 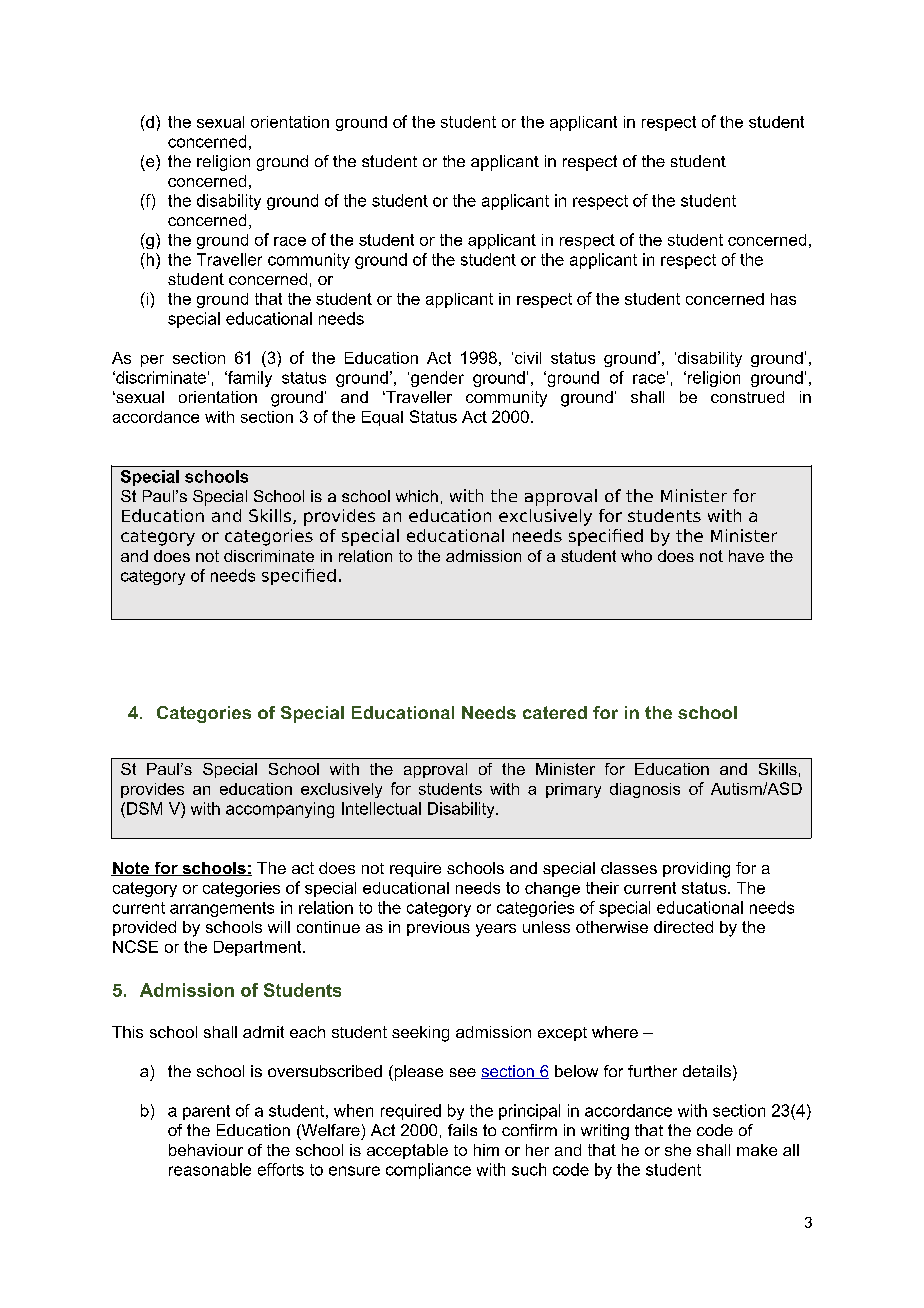 What do you see at coordinates (555, 712) in the screenshot?
I see `catered` at bounding box center [555, 712].
